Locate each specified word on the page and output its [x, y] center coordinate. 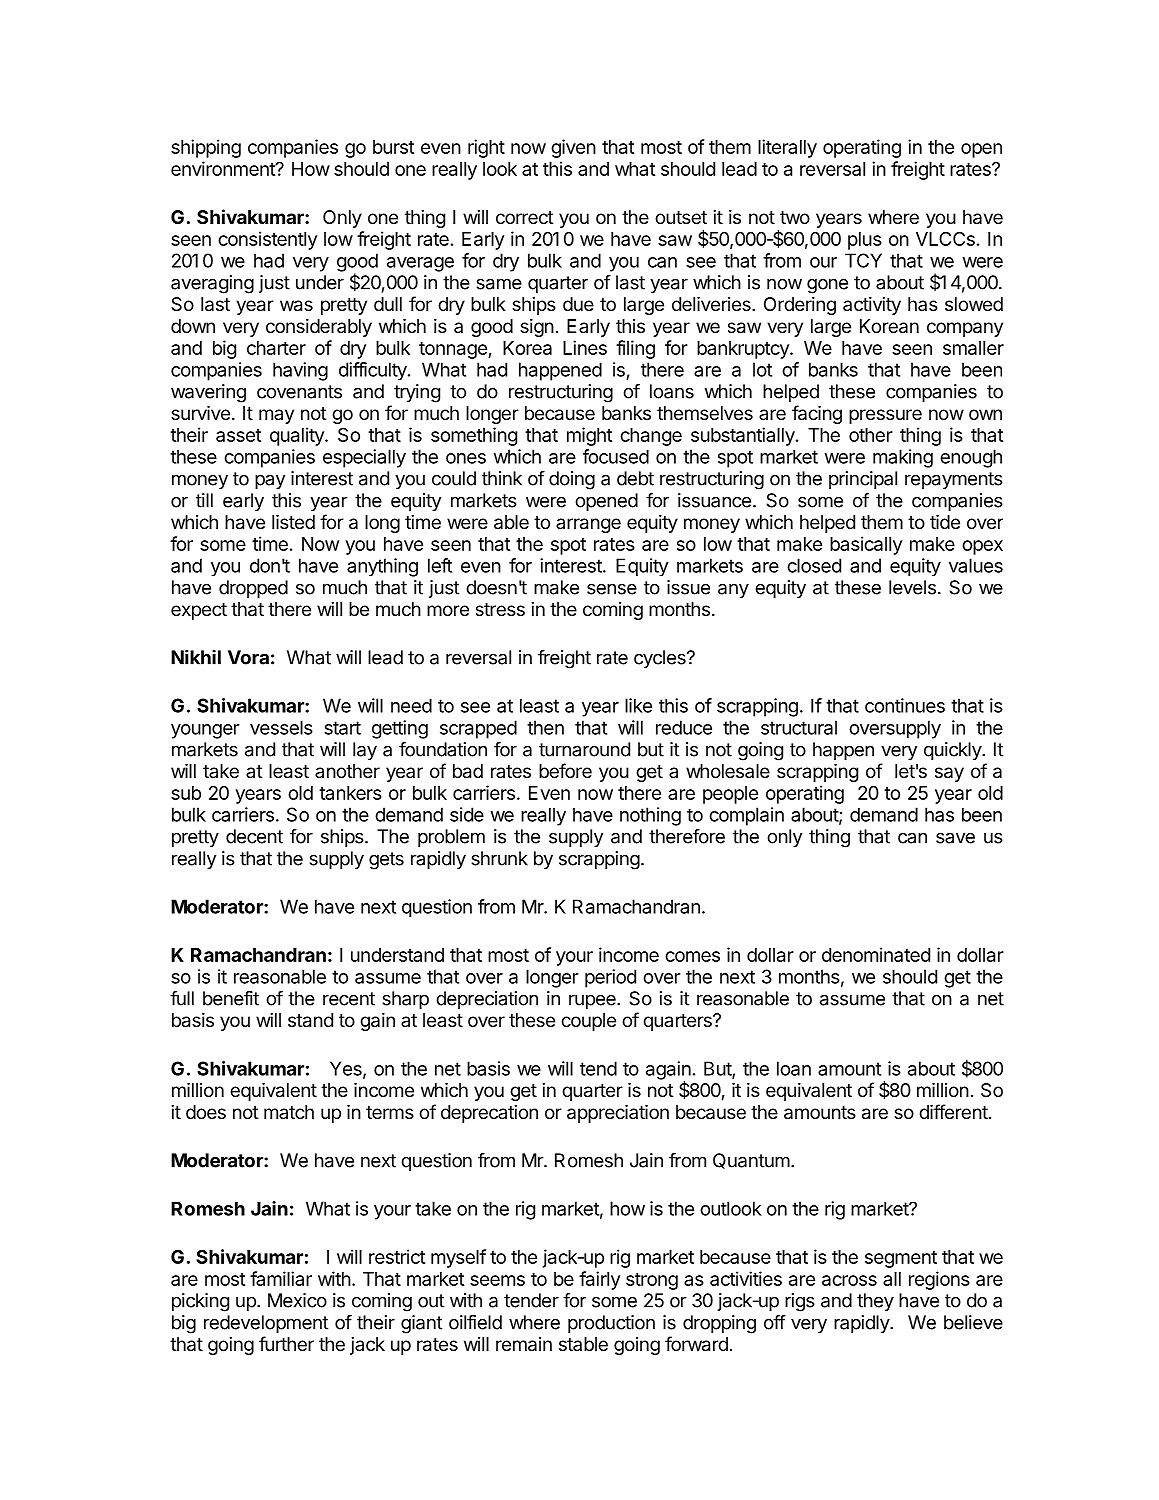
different [953, 1111]
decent [254, 836]
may [276, 416]
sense [612, 589]
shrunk [500, 858]
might [589, 436]
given [573, 148]
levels [912, 587]
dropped [253, 589]
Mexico [297, 1300]
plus [865, 241]
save [955, 838]
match [289, 1112]
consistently [267, 240]
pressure [885, 416]
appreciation [618, 1114]
